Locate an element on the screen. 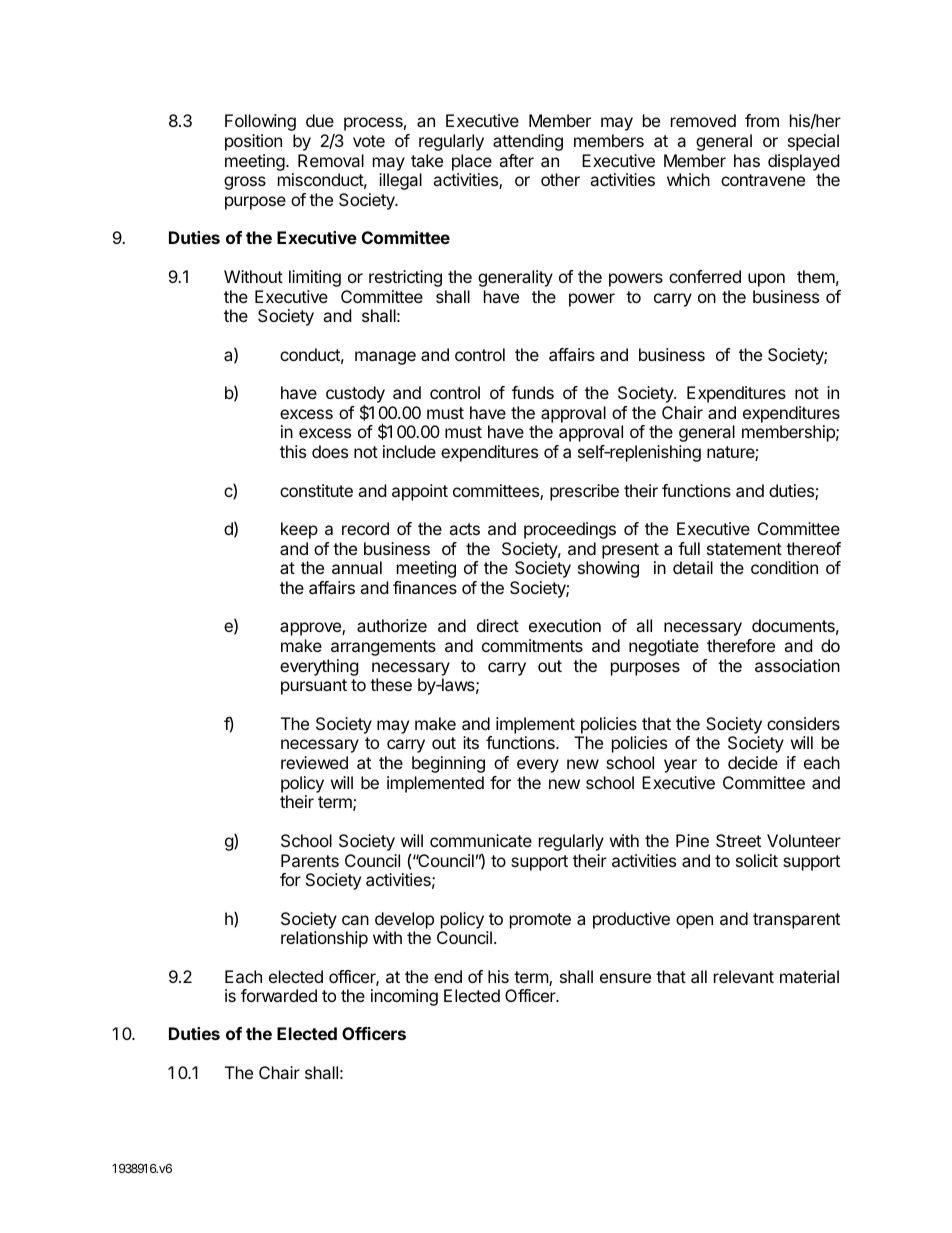 The image size is (952, 1233). commitments is located at coordinates (532, 645).
